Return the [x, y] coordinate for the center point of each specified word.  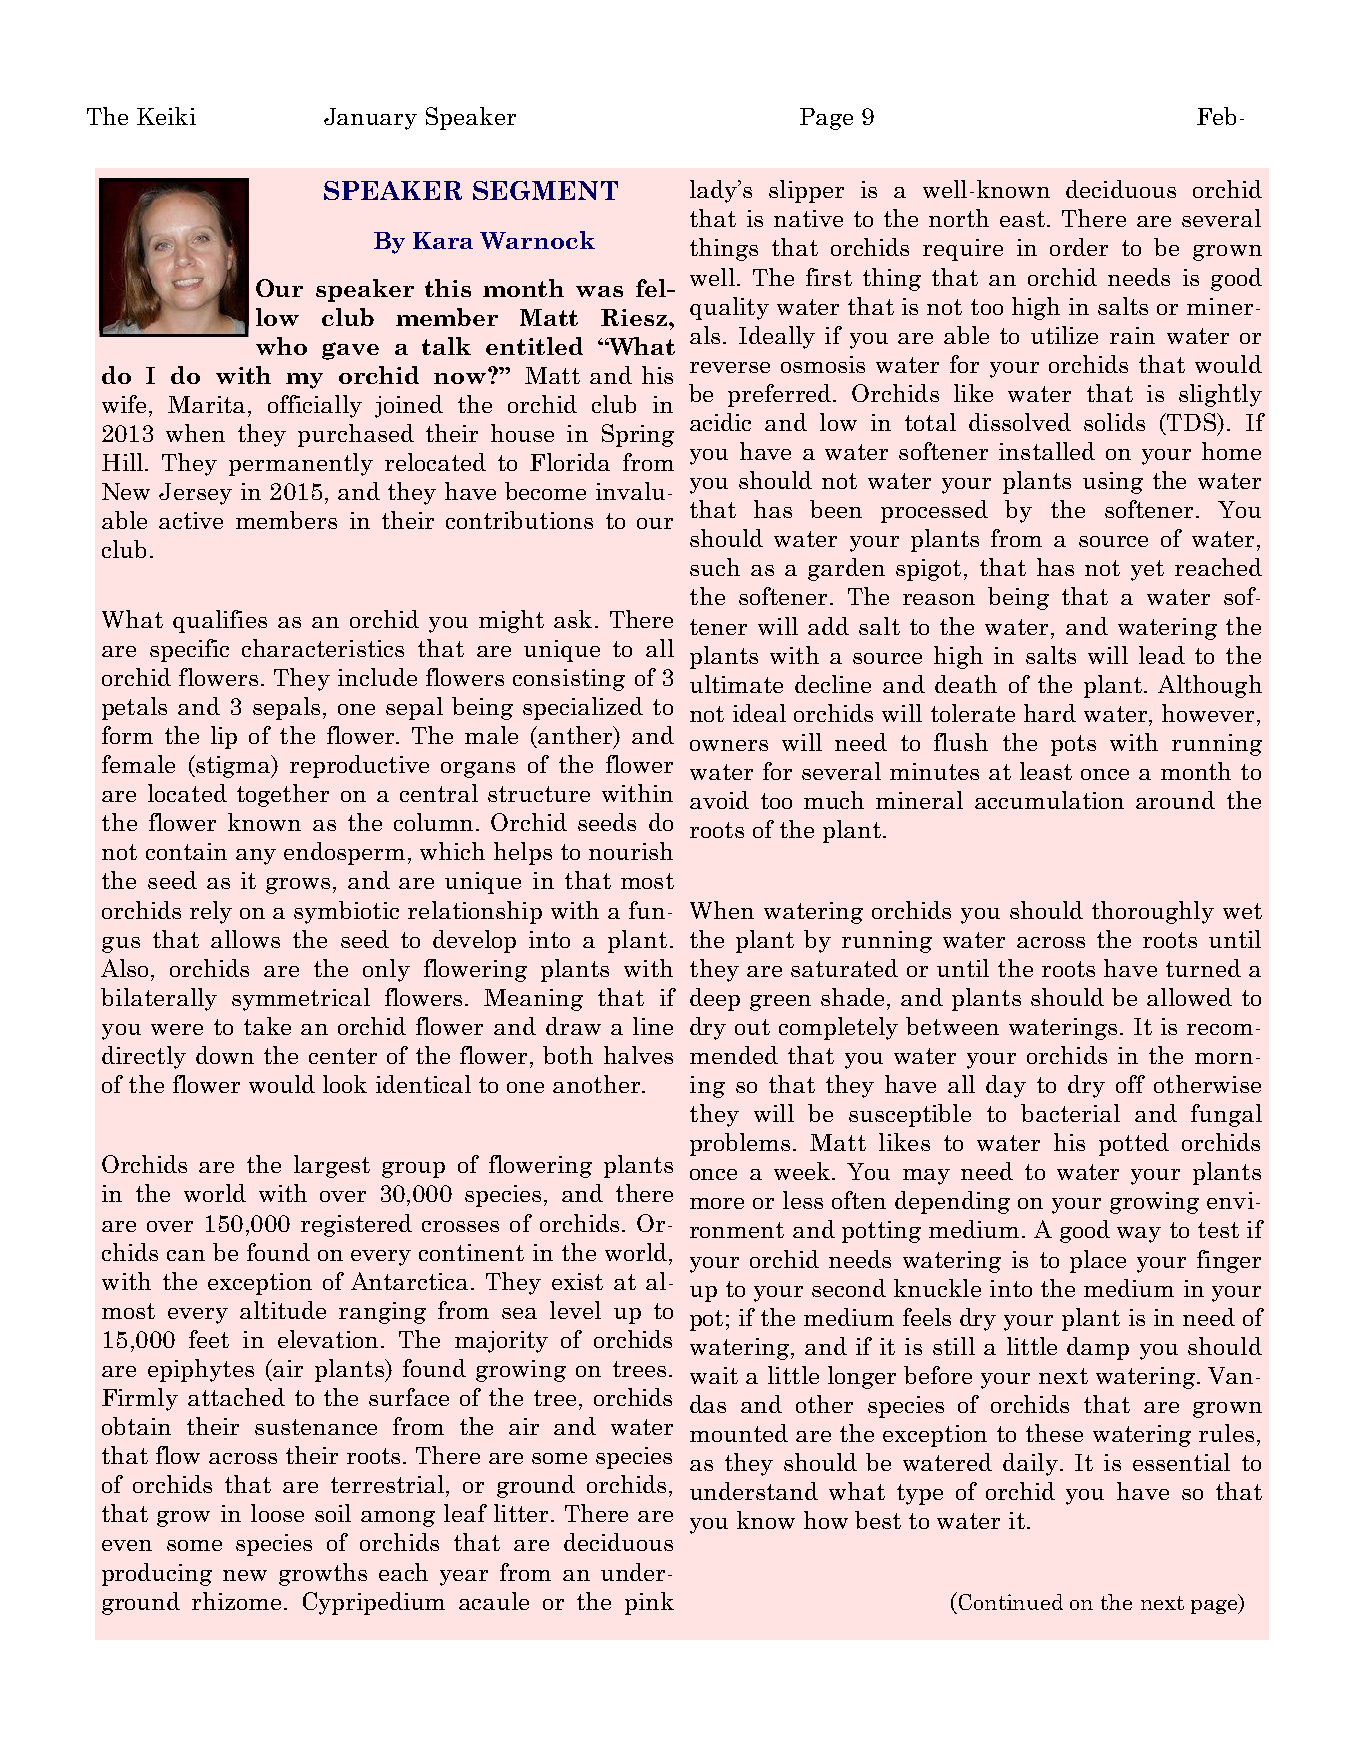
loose [277, 1513]
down [225, 1055]
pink [649, 1603]
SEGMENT [545, 190]
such [715, 567]
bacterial [1070, 1113]
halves [638, 1055]
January [370, 119]
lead [1162, 655]
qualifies [220, 621]
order [1079, 247]
